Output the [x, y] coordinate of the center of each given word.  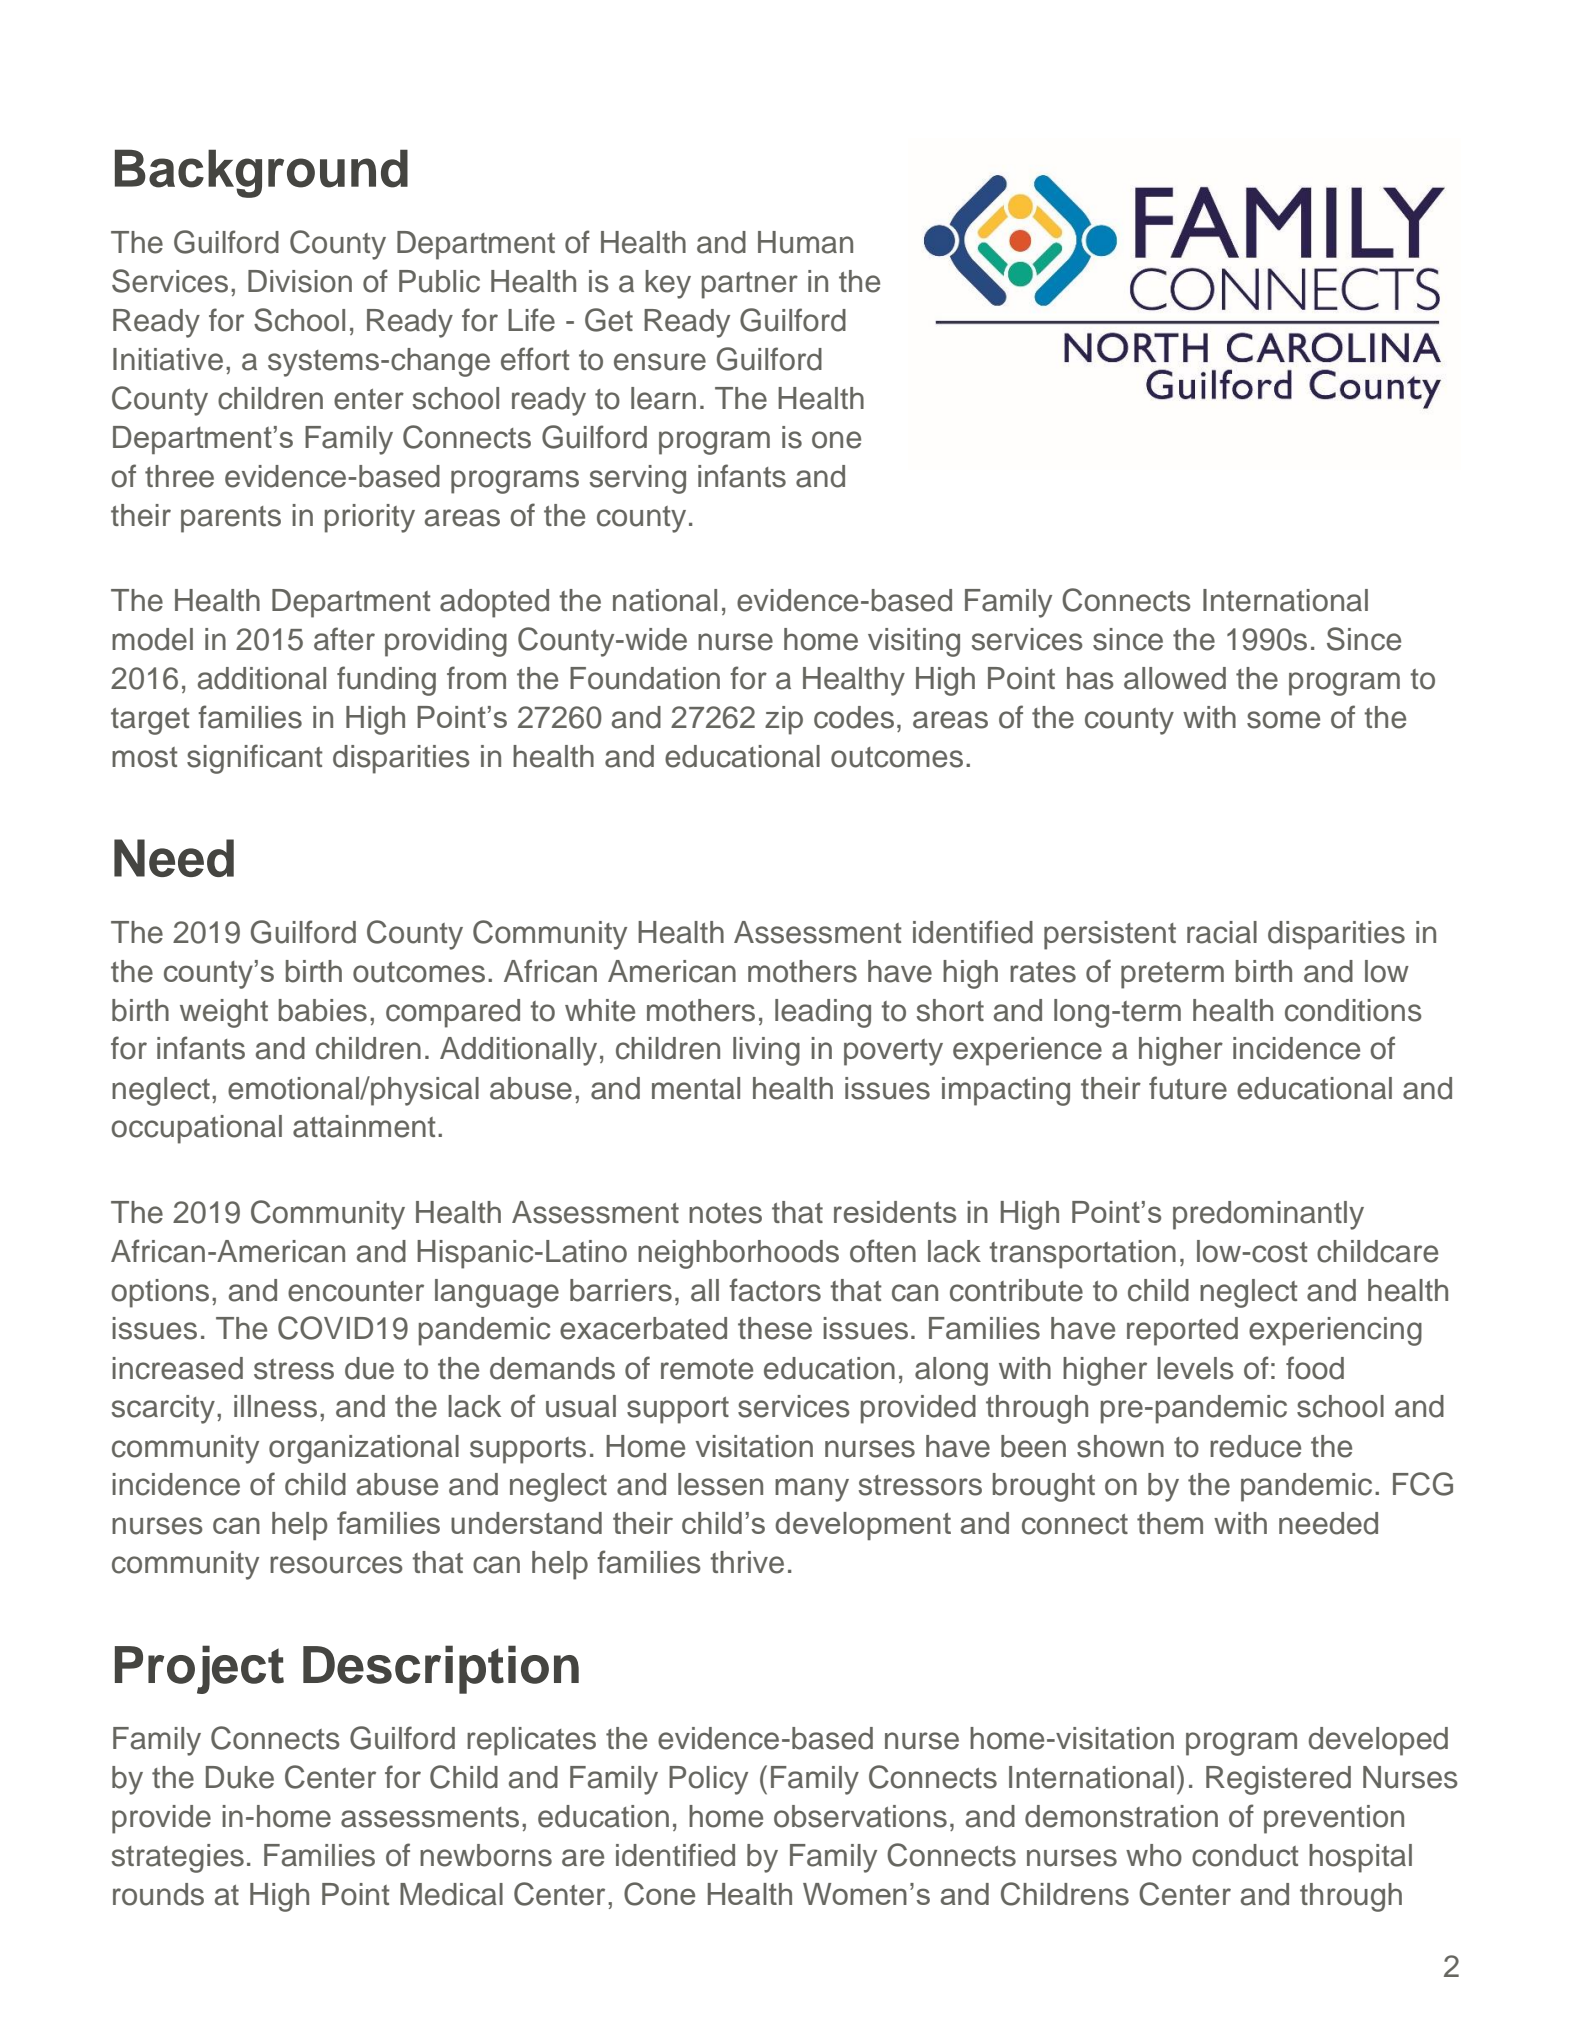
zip [784, 720]
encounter [356, 1291]
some [1283, 720]
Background [261, 173]
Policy [708, 1780]
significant [255, 759]
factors [775, 1290]
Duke [240, 1777]
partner [750, 285]
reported [1182, 1331]
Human [805, 242]
